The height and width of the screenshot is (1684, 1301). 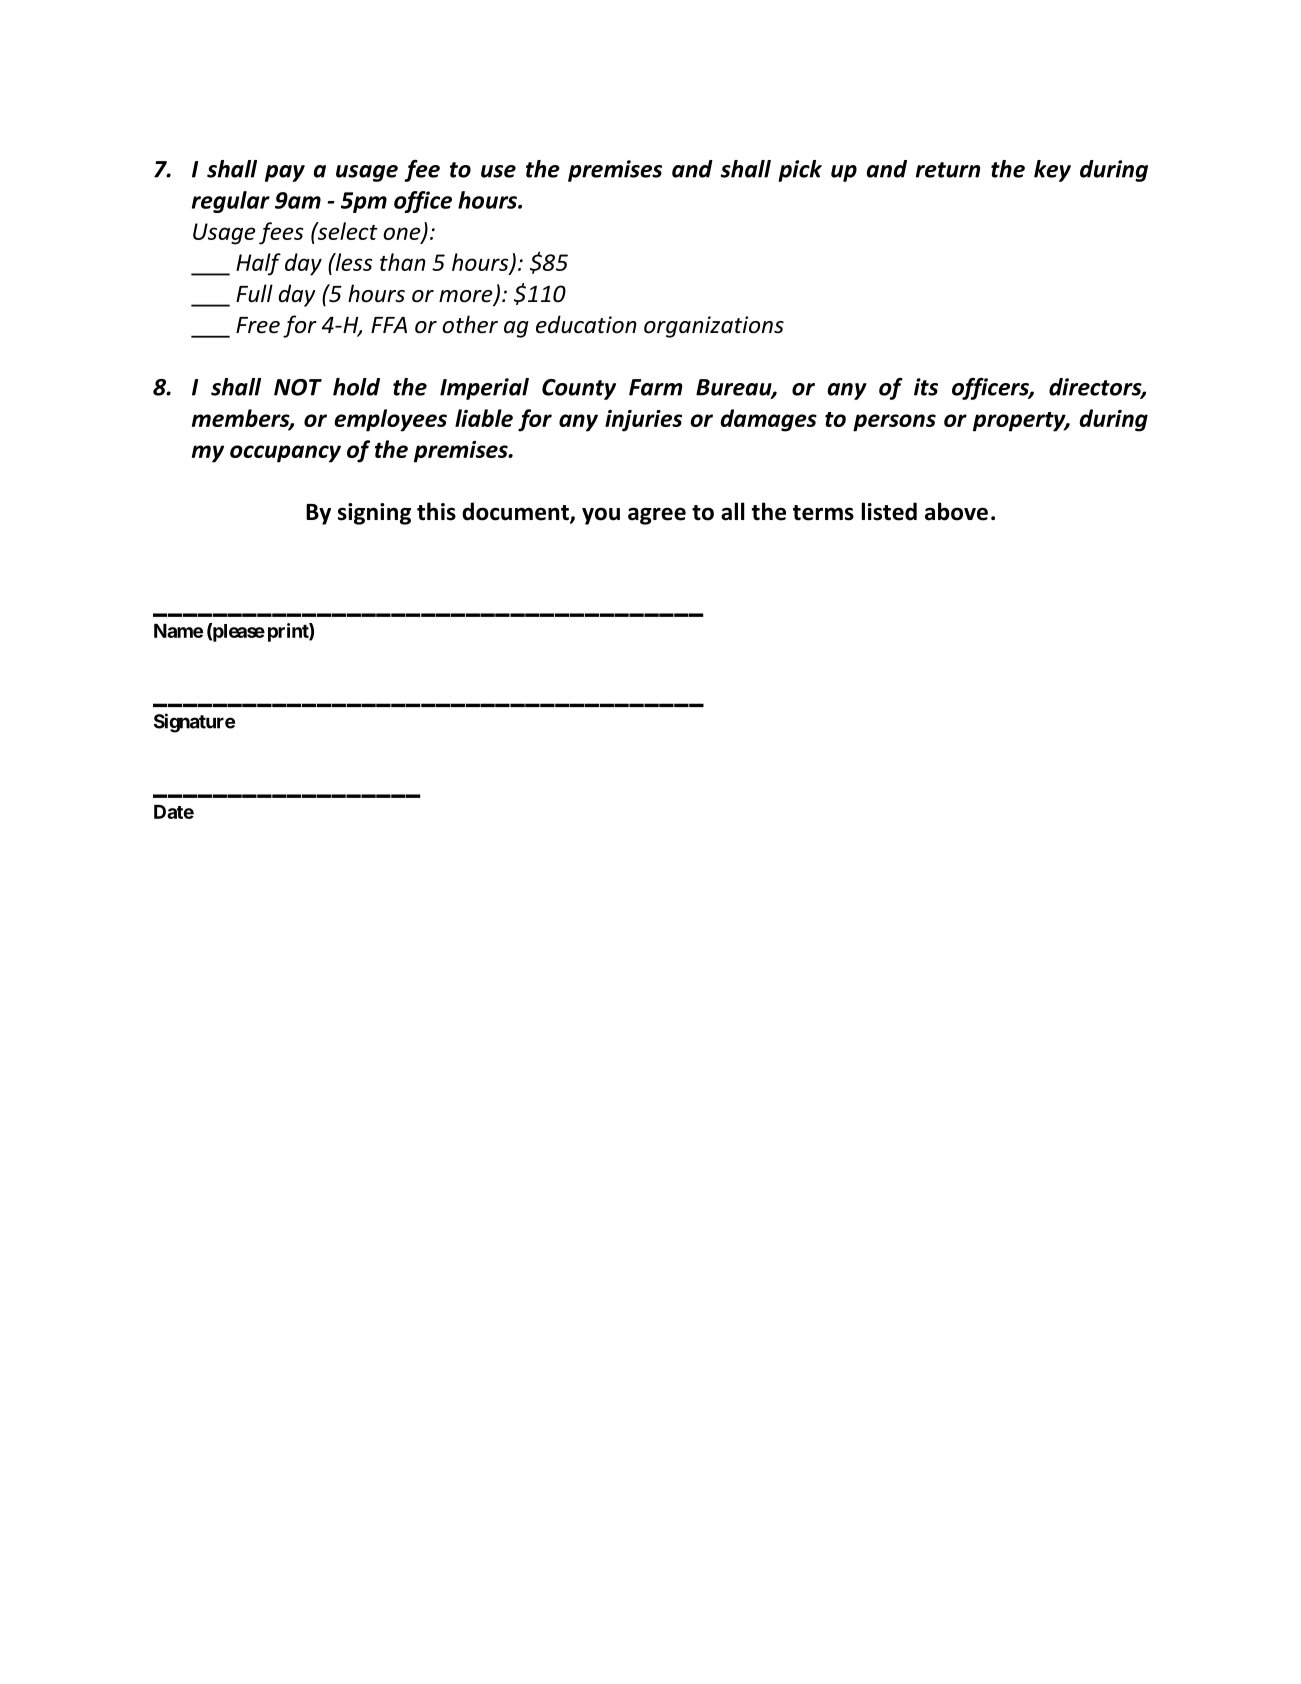 What do you see at coordinates (656, 387) in the screenshot?
I see `Farm` at bounding box center [656, 387].
